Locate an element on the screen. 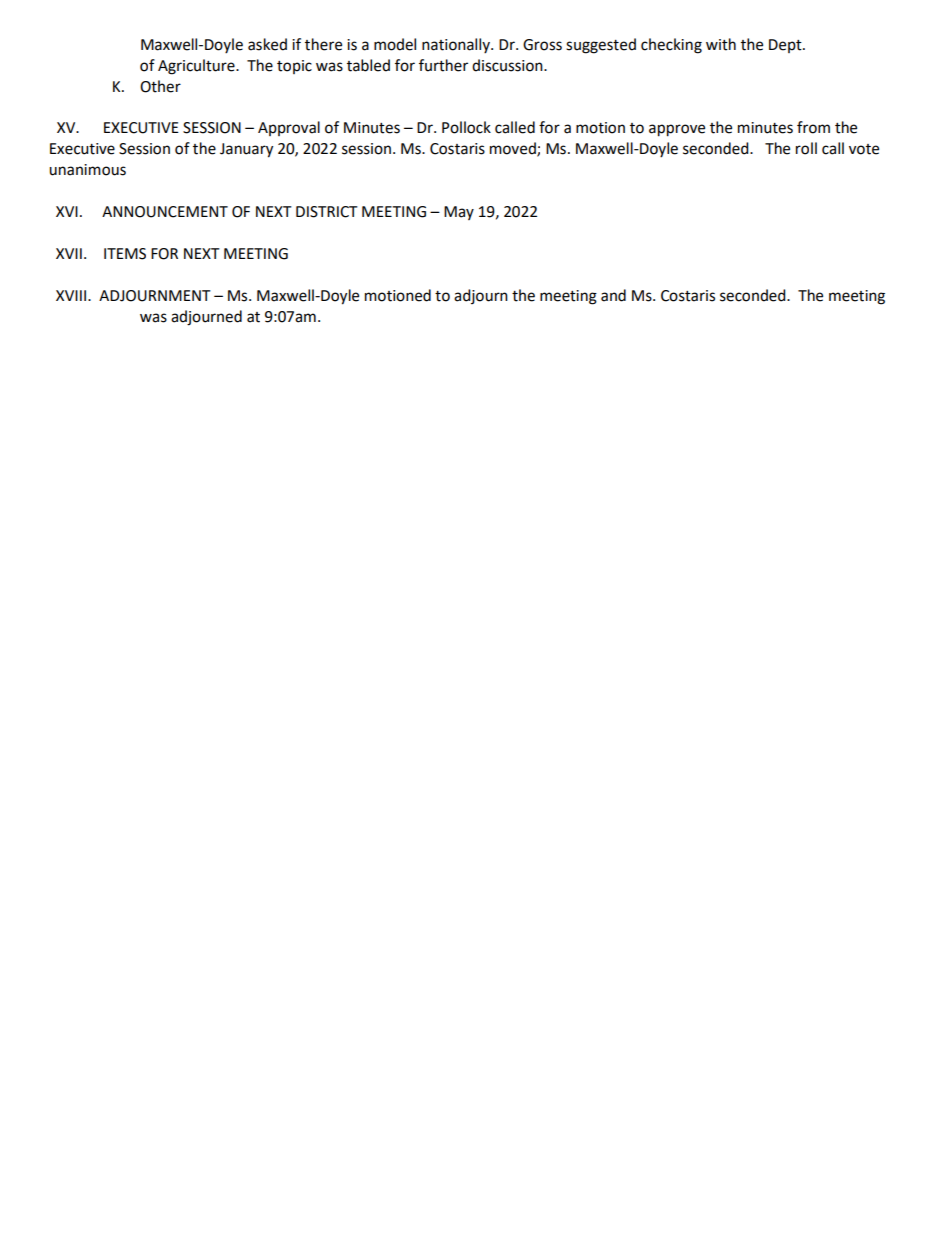  moved is located at coordinates (514, 149).
